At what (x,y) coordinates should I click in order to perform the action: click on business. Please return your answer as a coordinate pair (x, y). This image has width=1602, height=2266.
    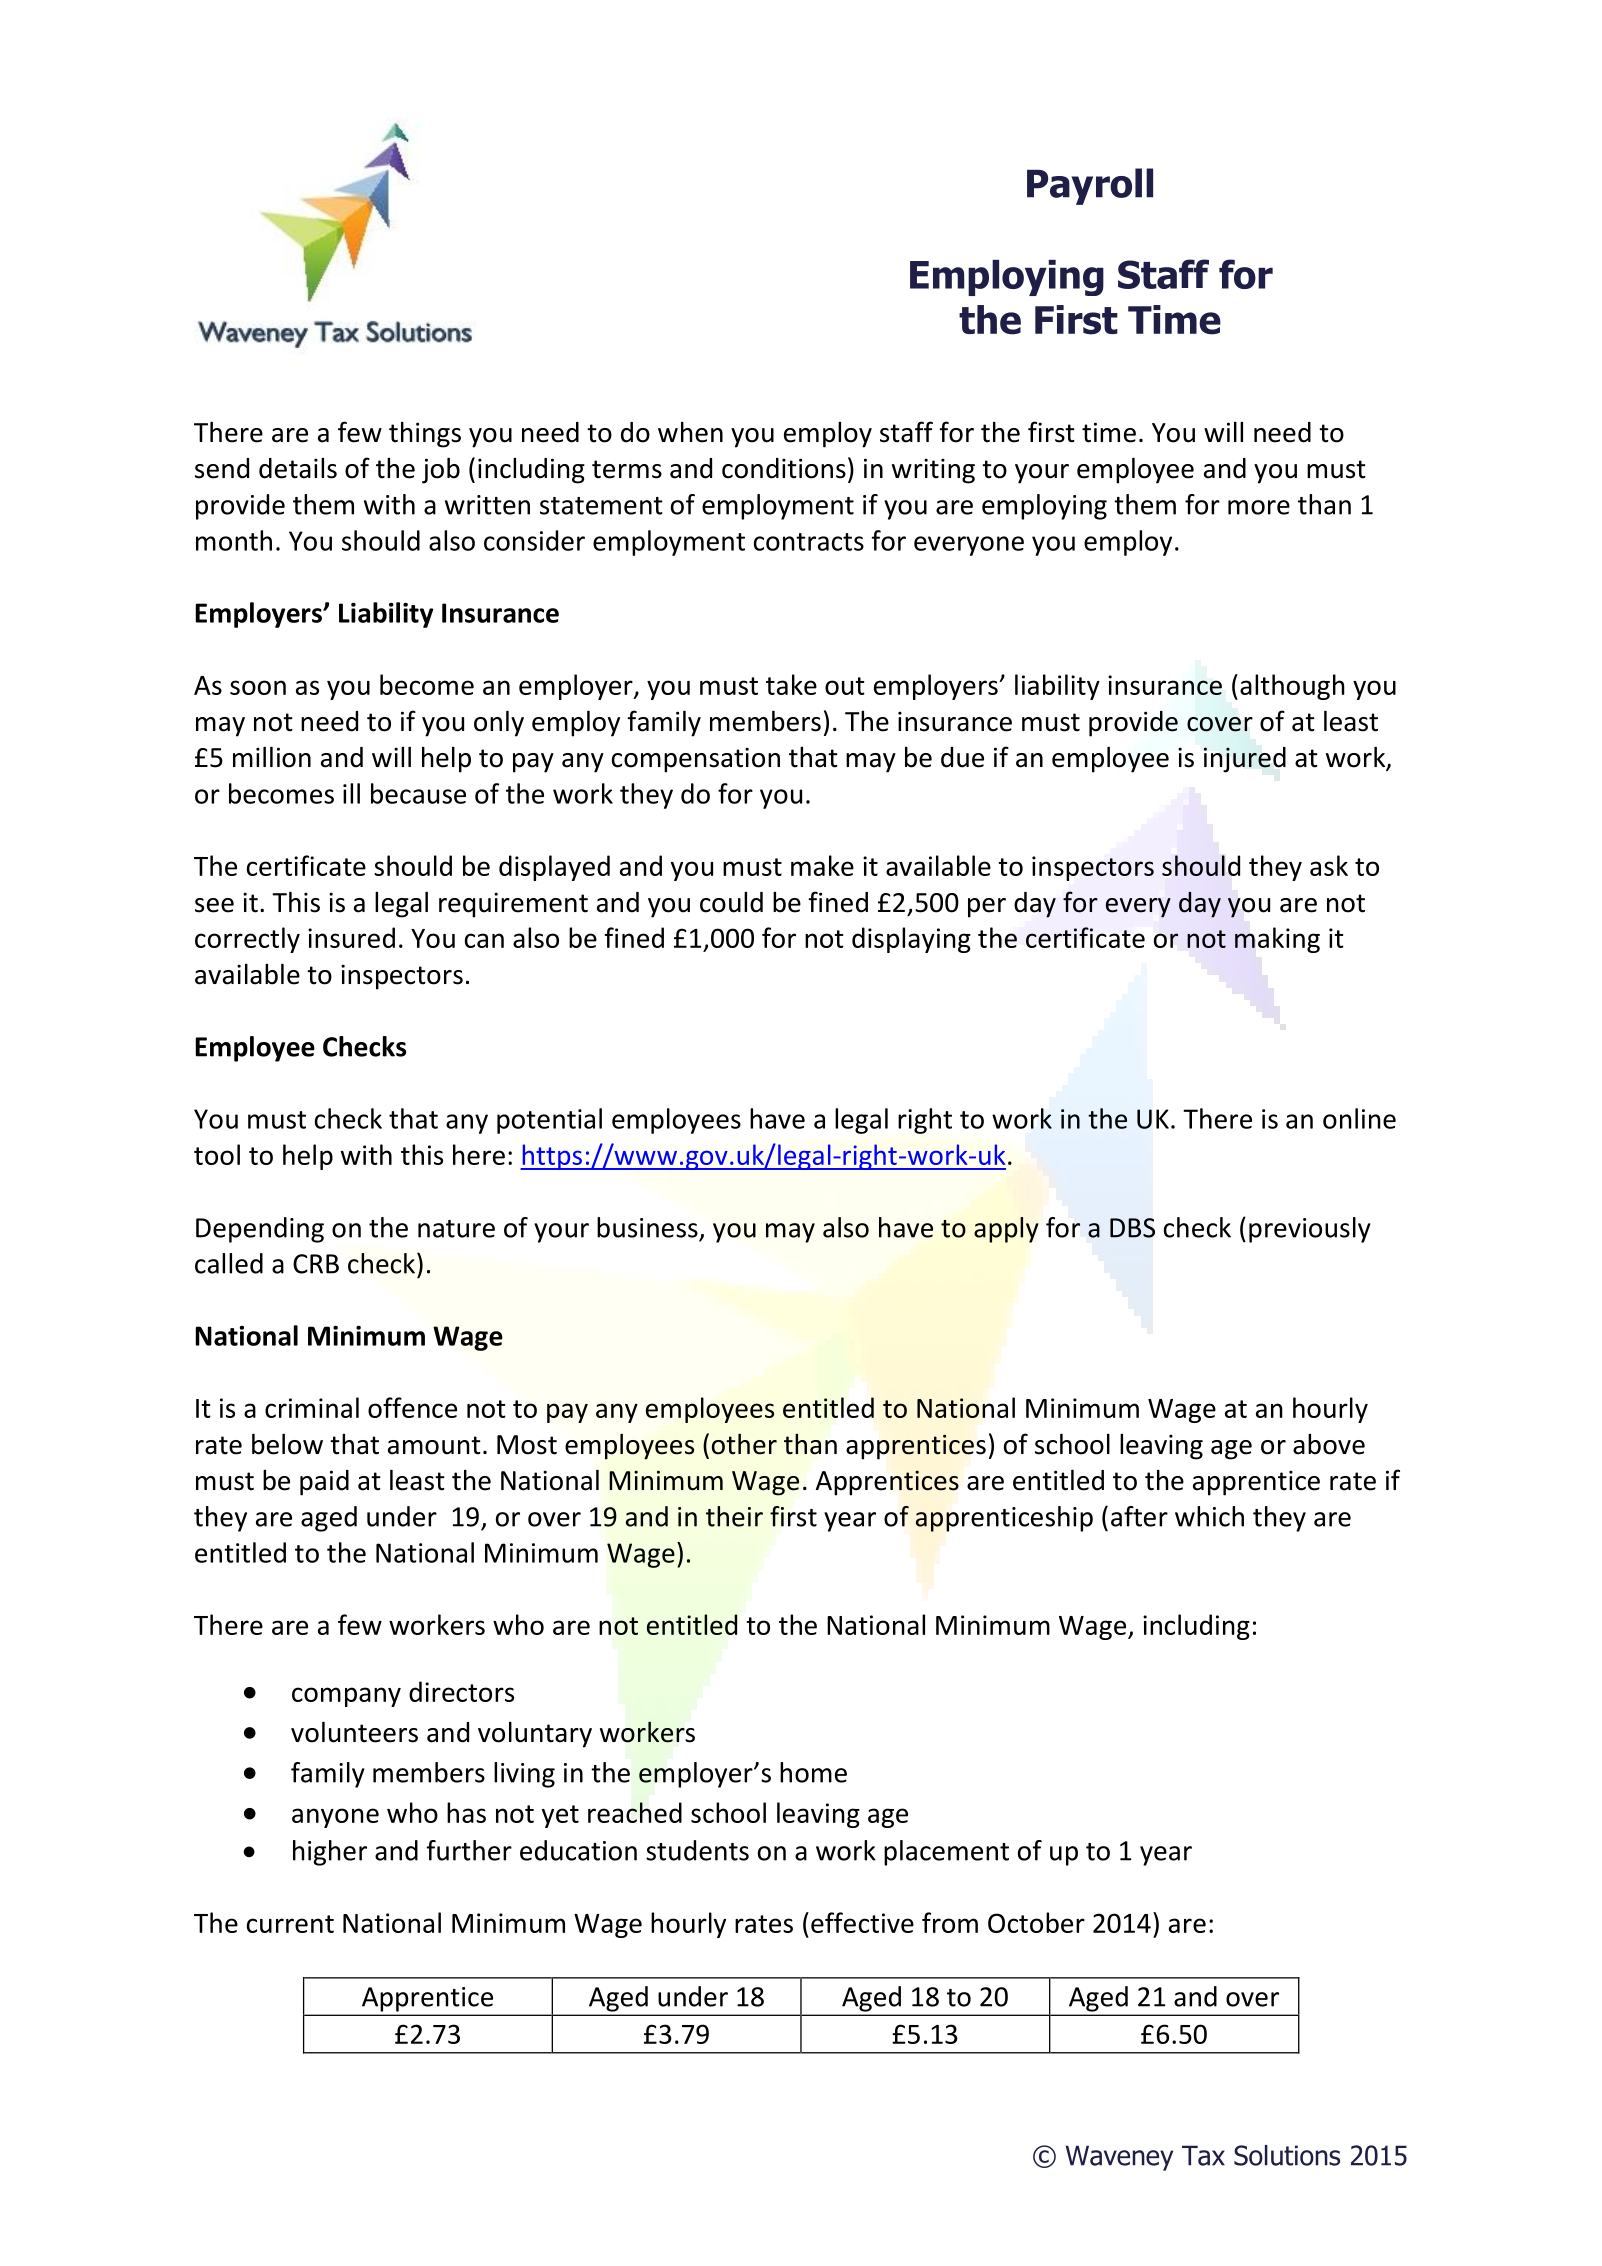
    Looking at the image, I should click on (647, 1227).
